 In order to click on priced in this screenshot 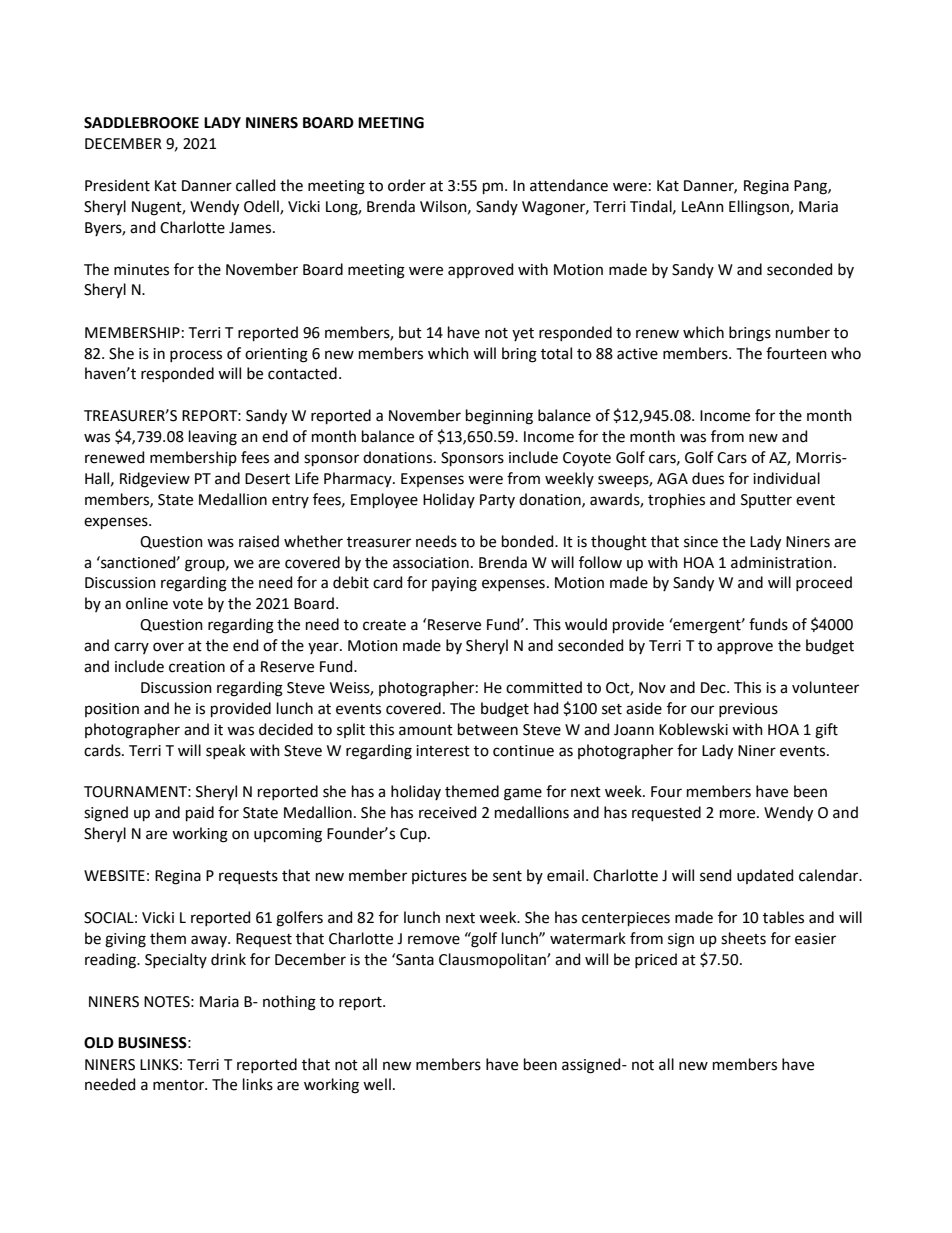, I will do `click(656, 960)`.
